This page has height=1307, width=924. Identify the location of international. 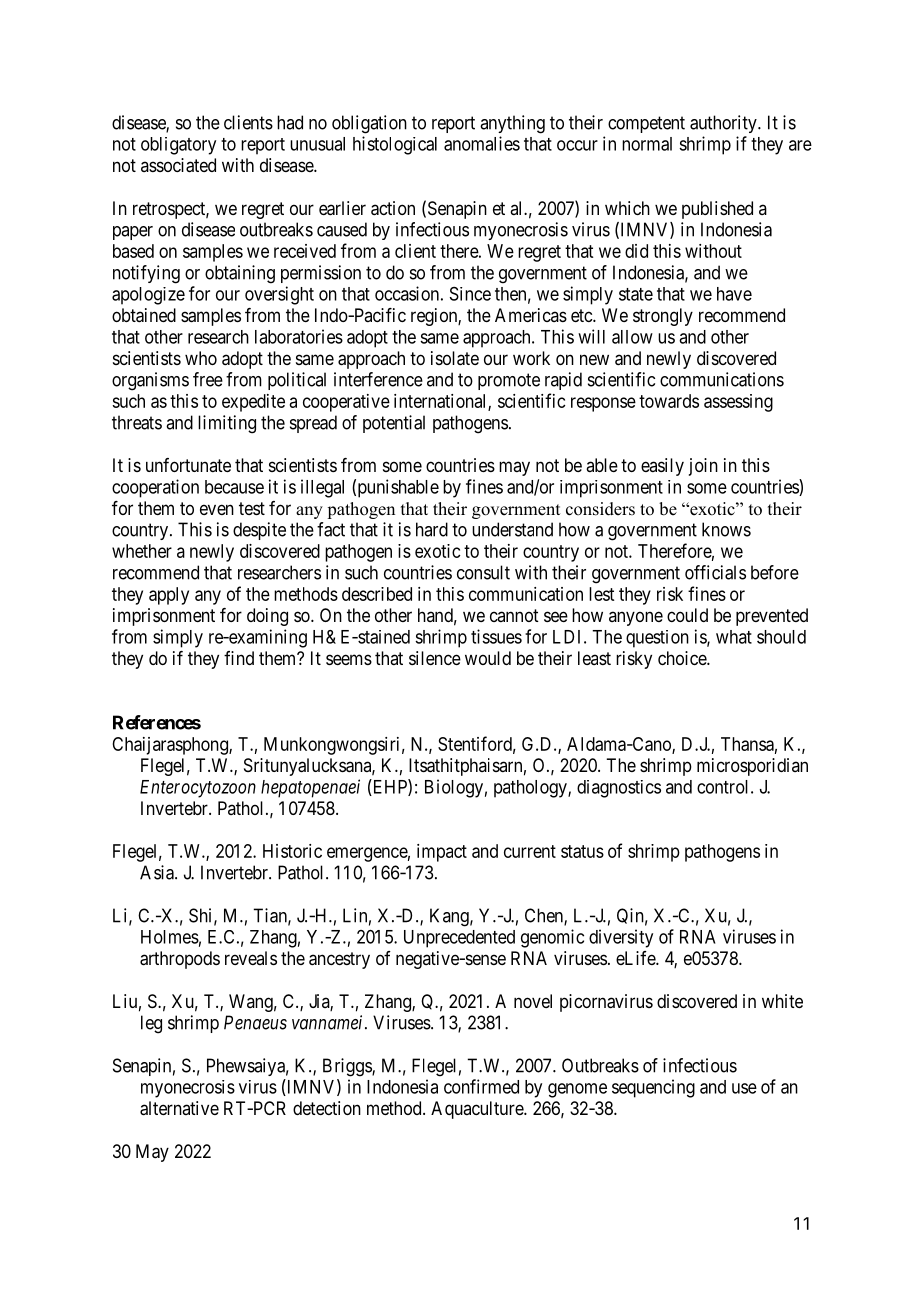
(441, 402).
